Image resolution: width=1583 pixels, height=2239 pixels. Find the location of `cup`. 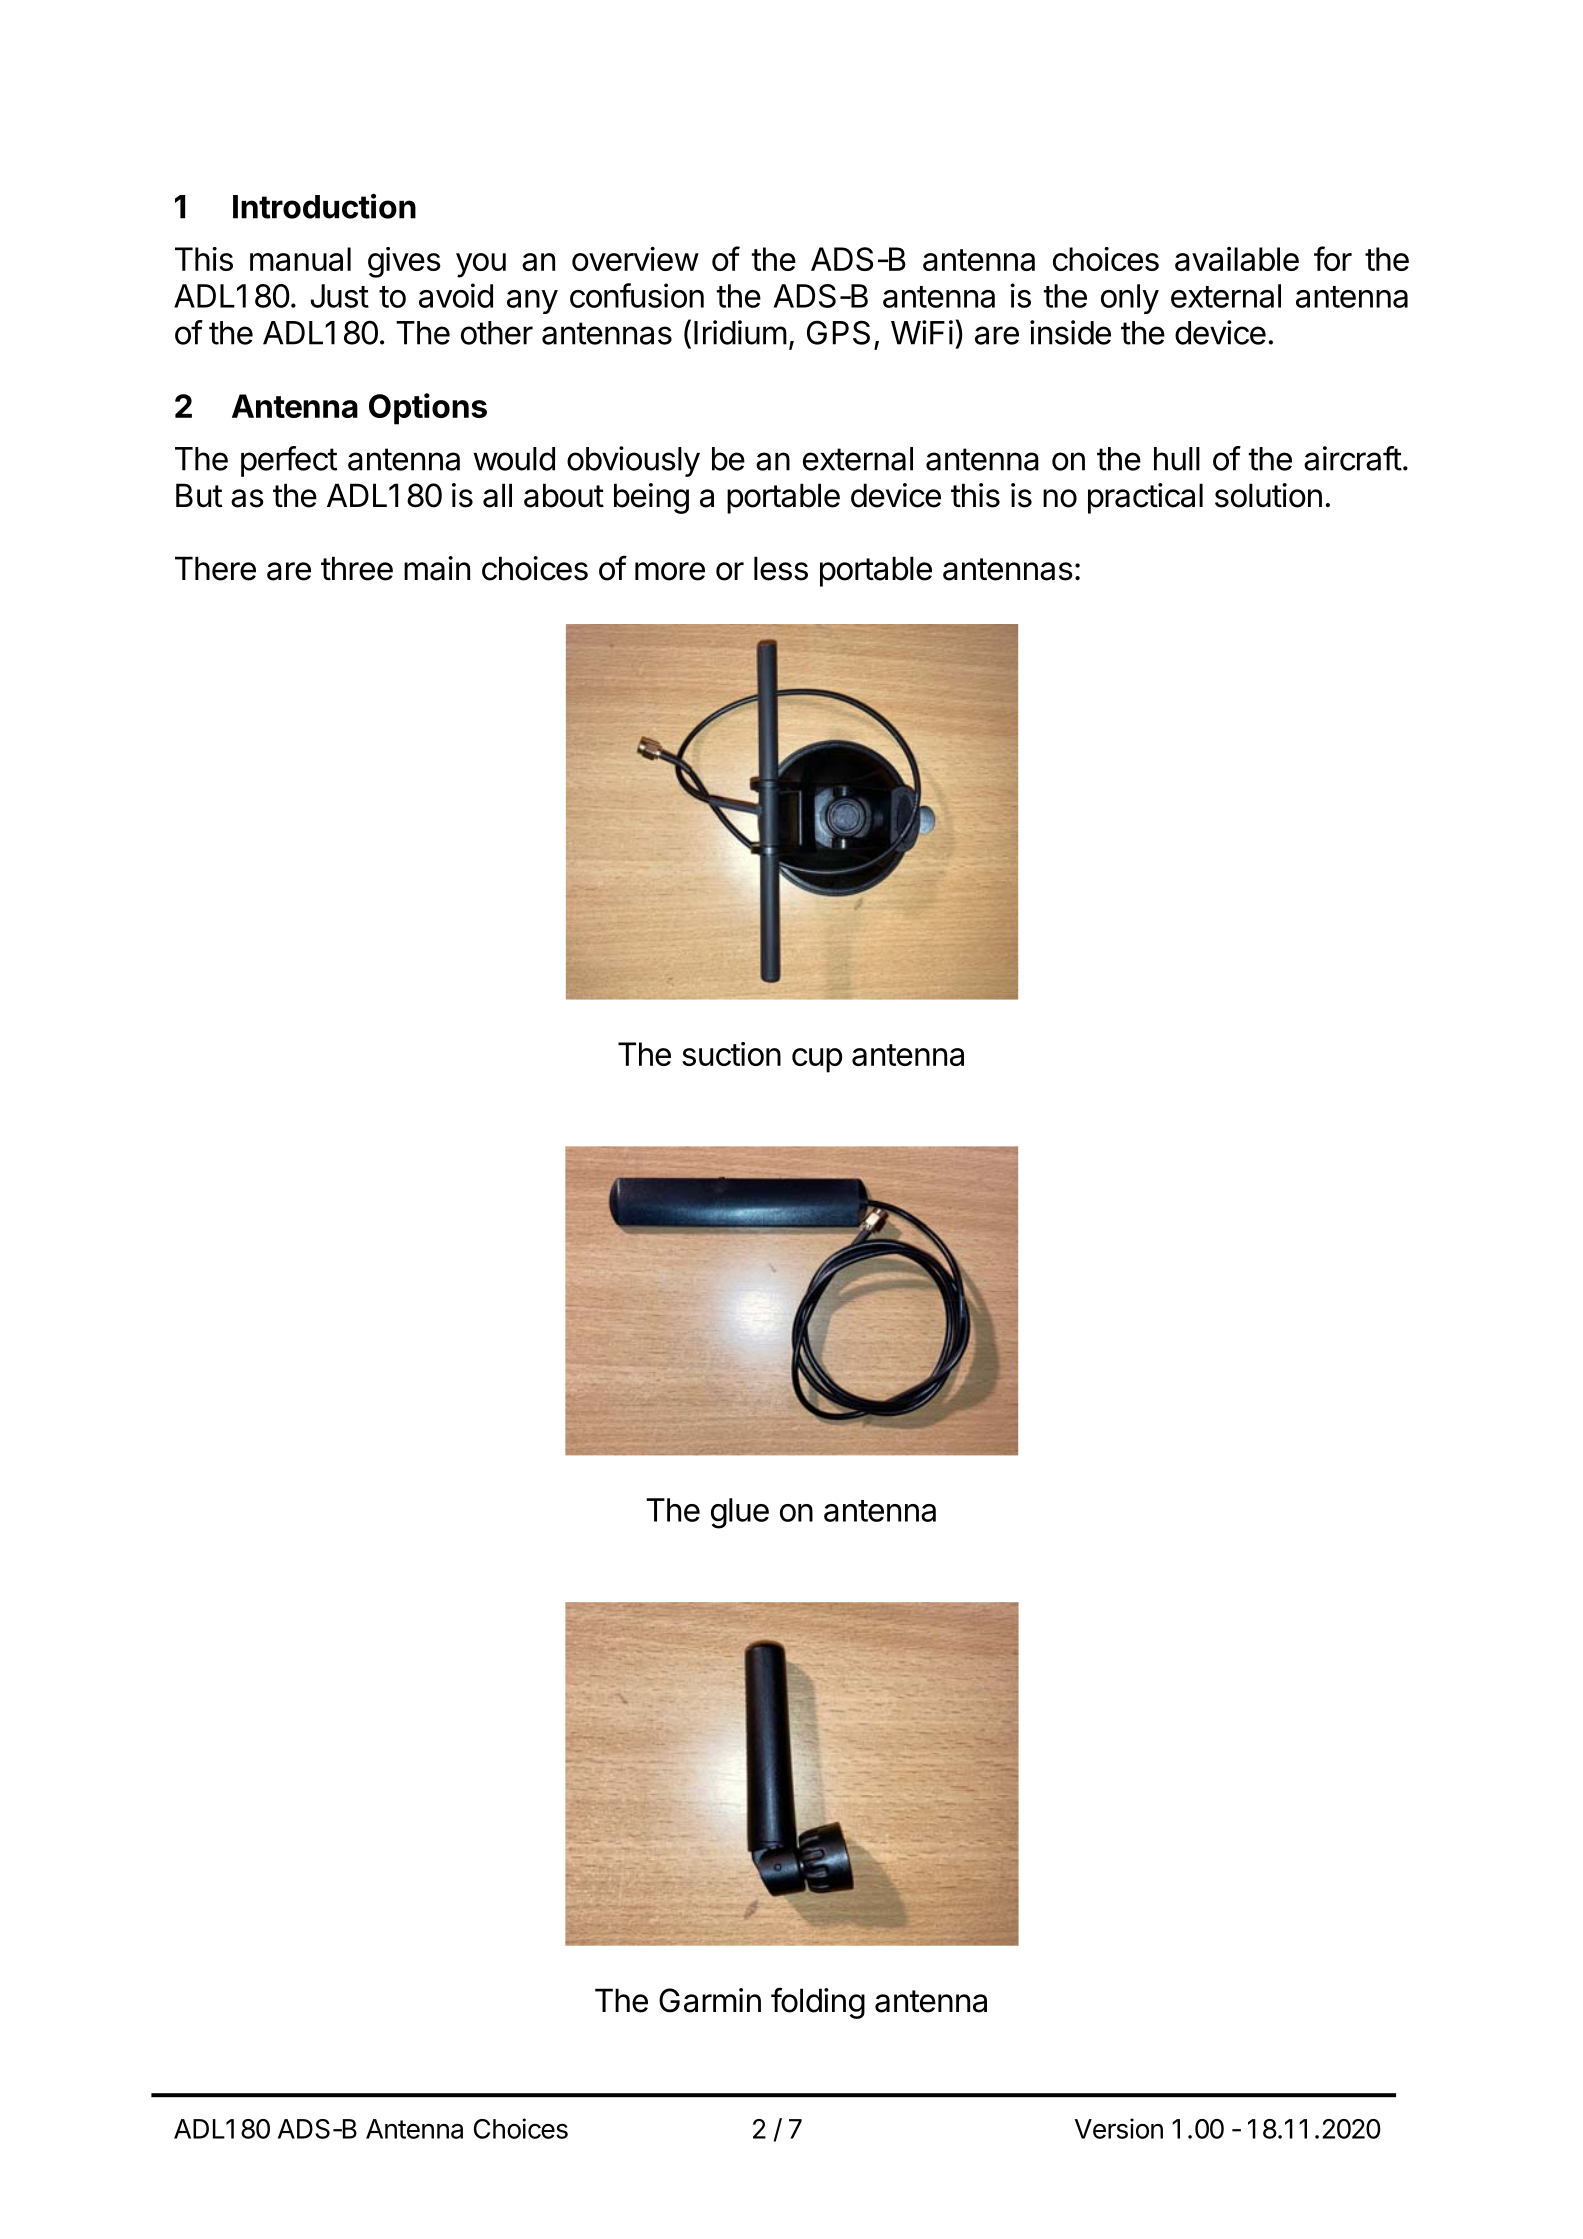

cup is located at coordinates (817, 1060).
